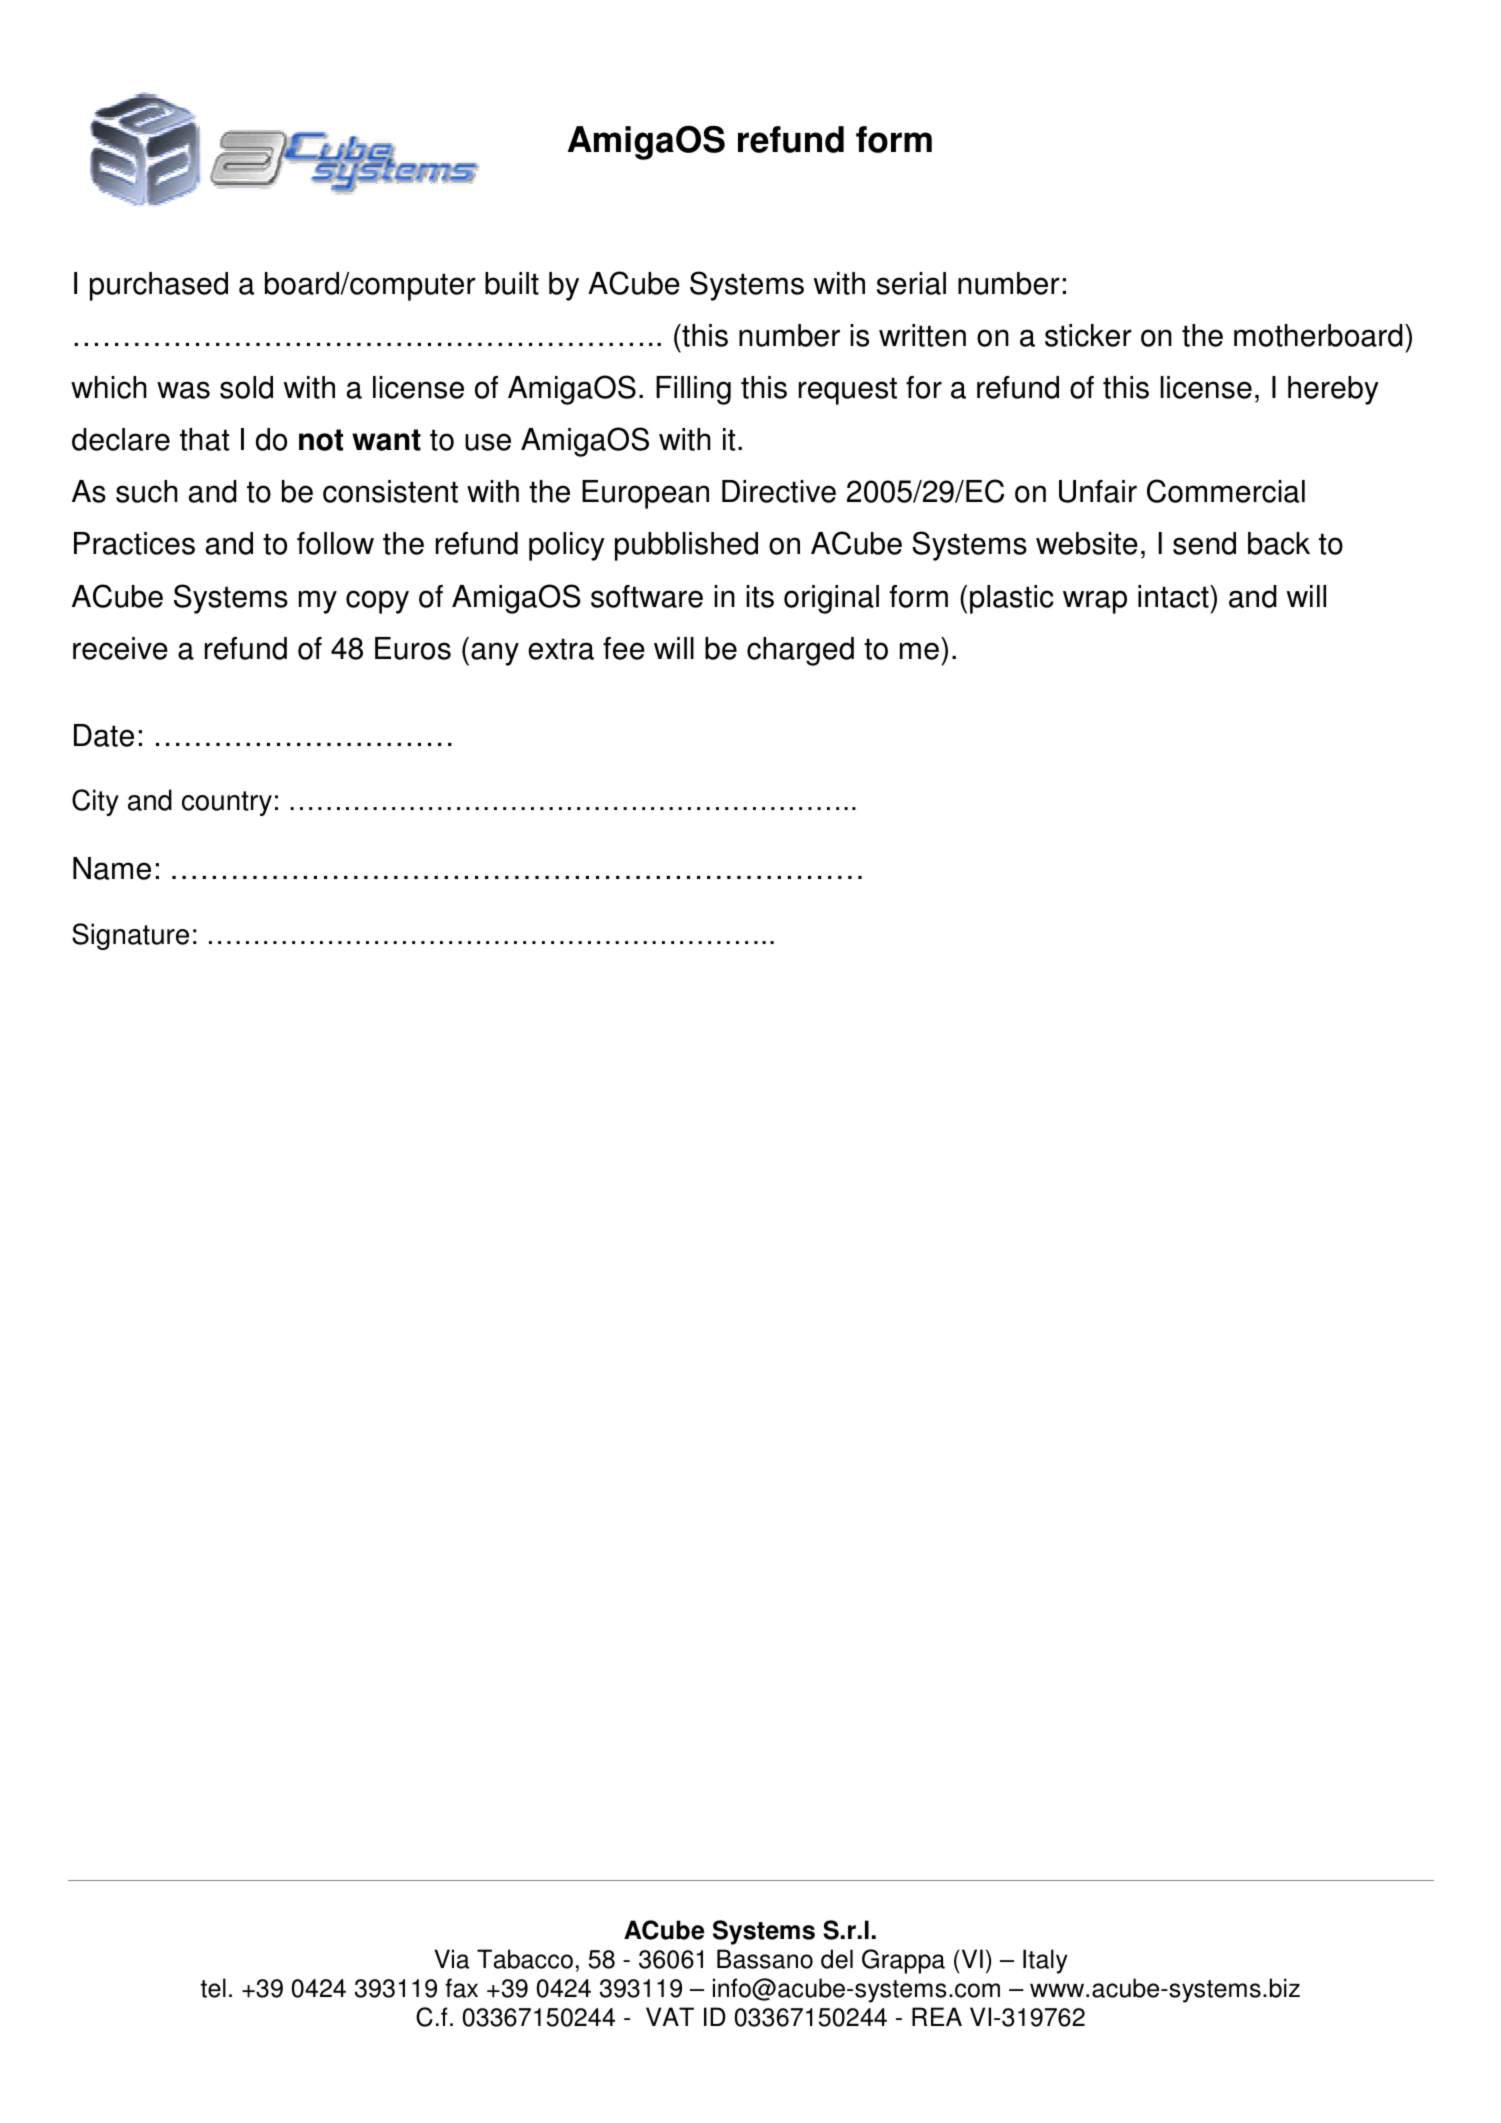  I want to click on VAT, so click(670, 2016).
